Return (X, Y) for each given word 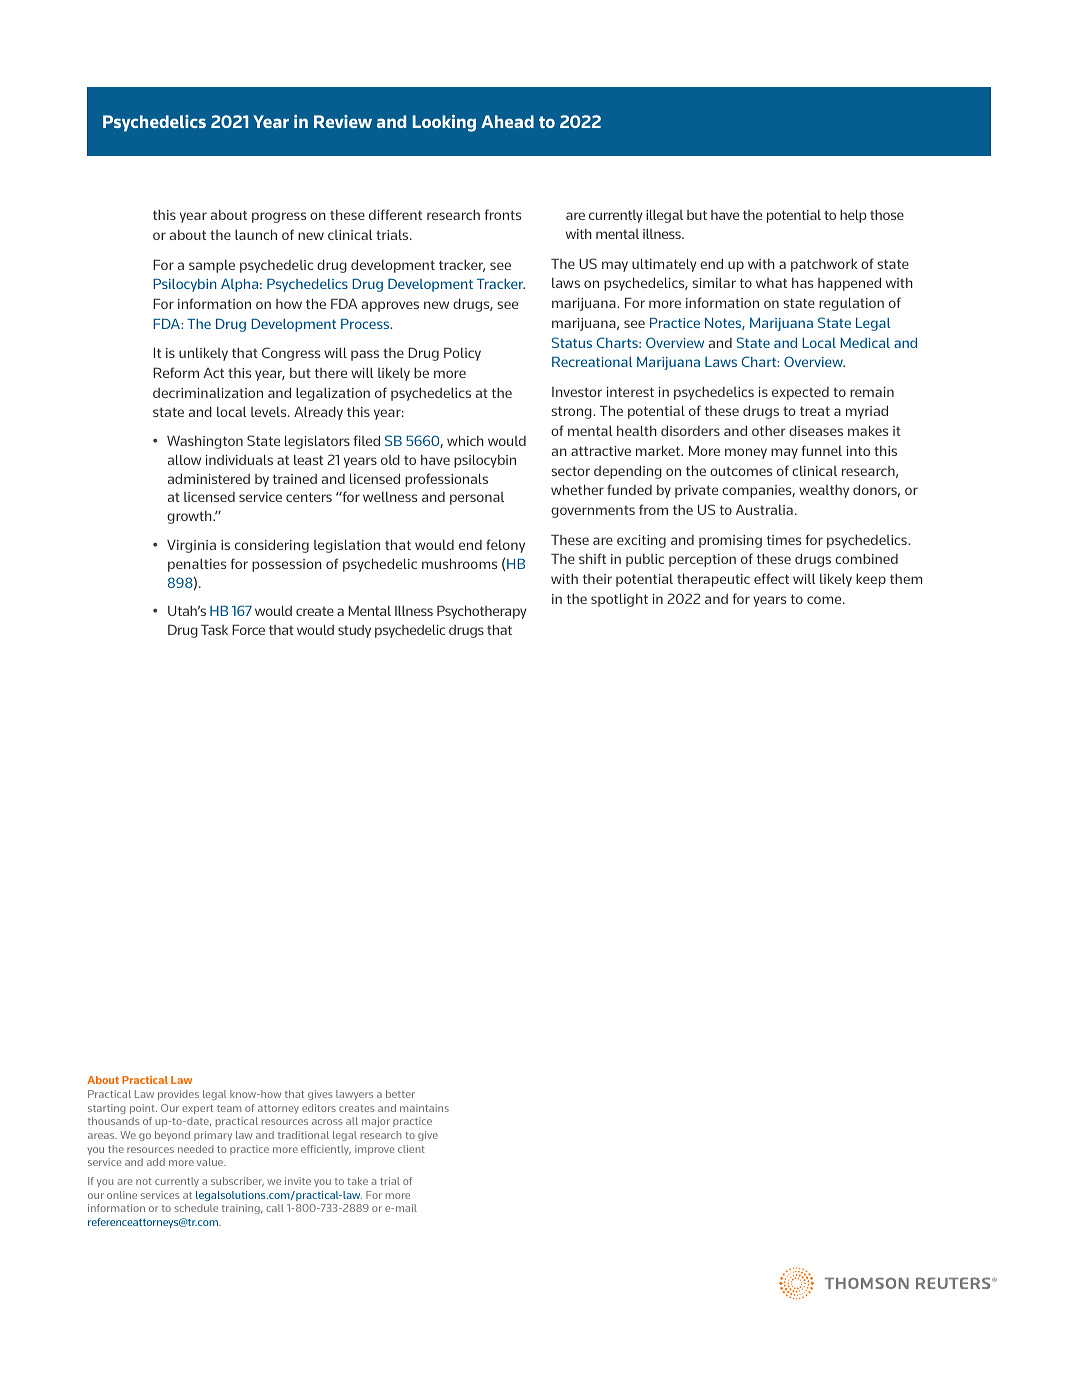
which (465, 440)
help (853, 216)
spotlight (619, 600)
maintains (424, 1108)
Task (214, 629)
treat (815, 411)
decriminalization (208, 393)
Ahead (507, 121)
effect (771, 578)
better (400, 1094)
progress (279, 217)
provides (178, 1095)
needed (196, 1149)
